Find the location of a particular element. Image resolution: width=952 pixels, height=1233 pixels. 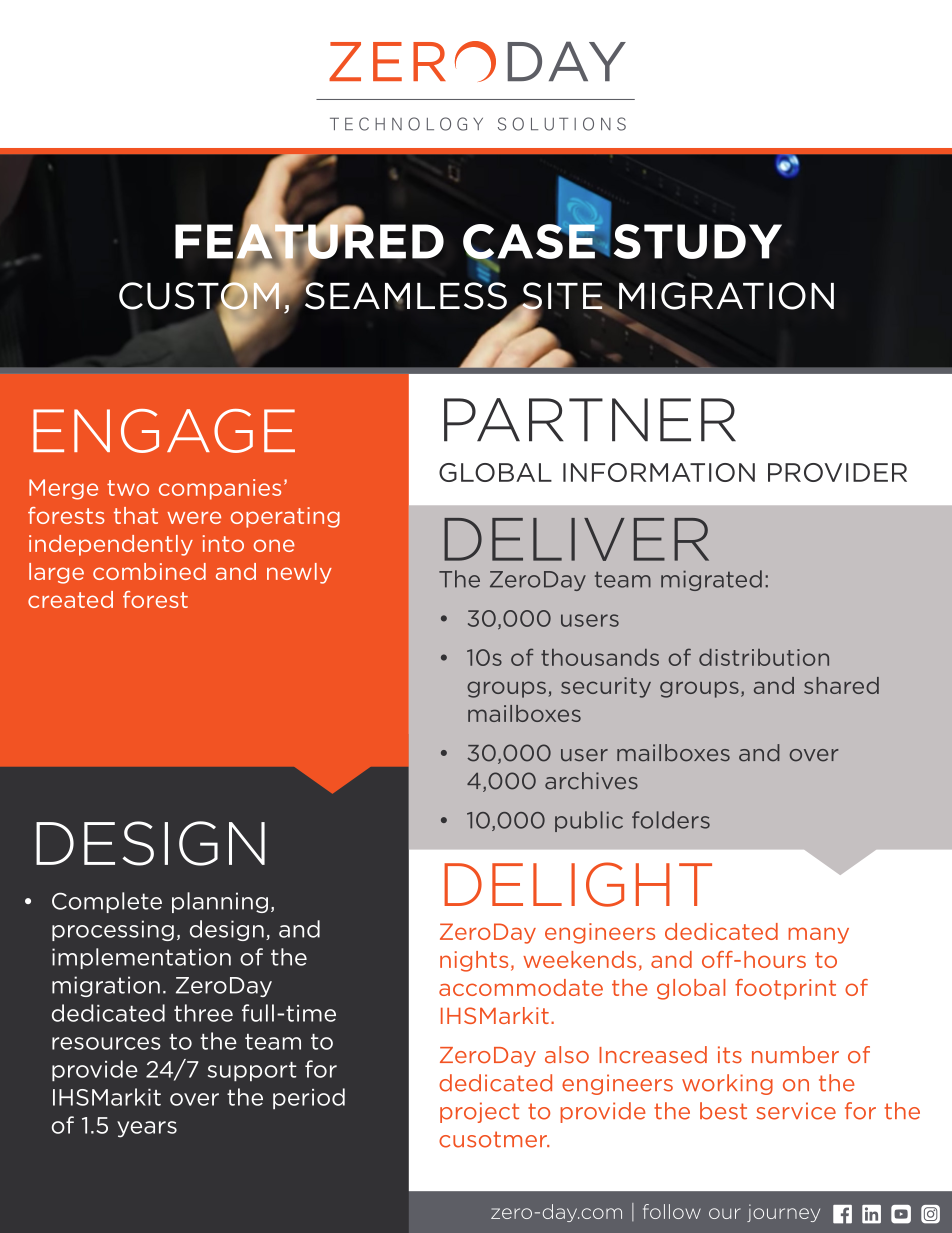

STUDY is located at coordinates (698, 241).
